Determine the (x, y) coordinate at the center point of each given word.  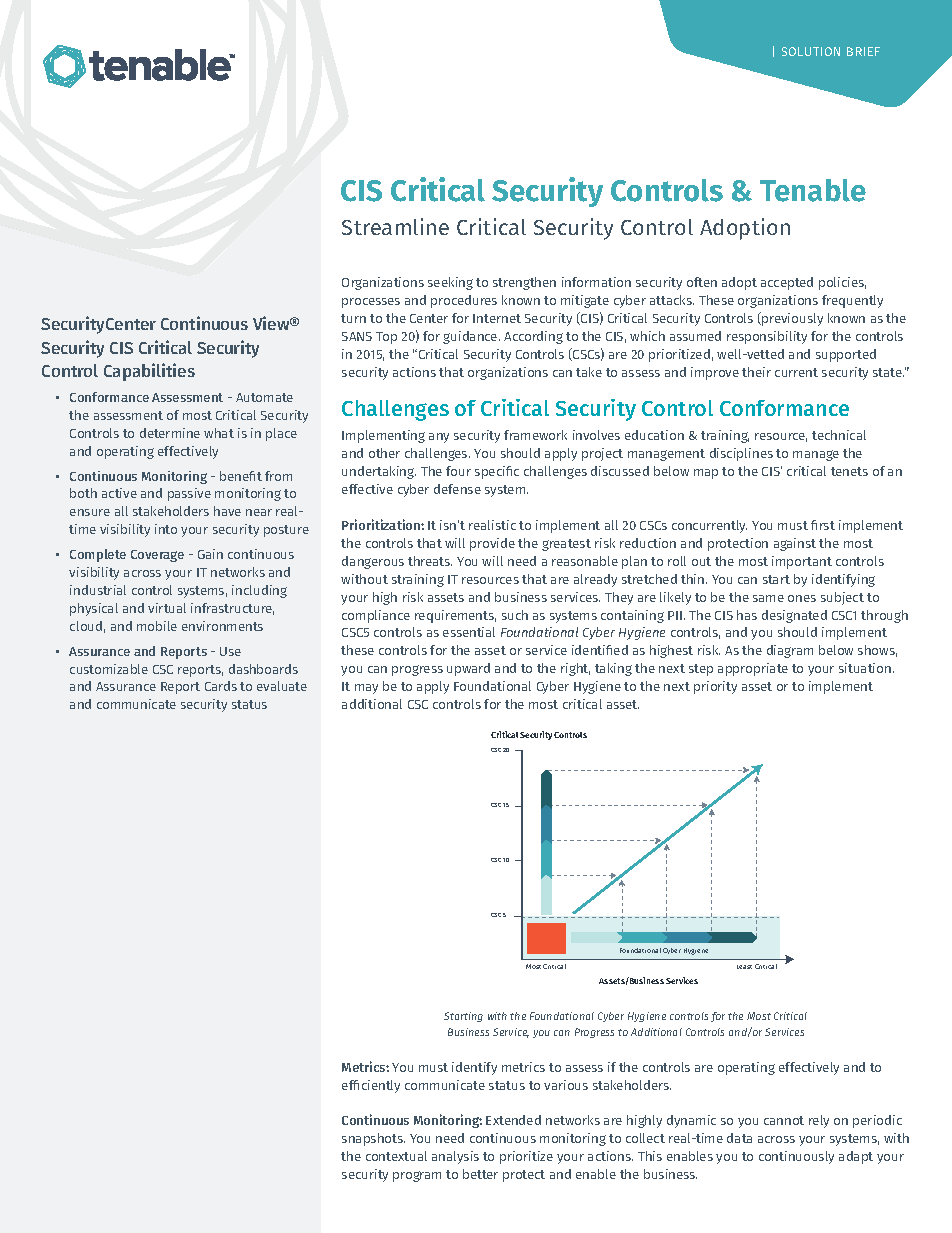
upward (468, 669)
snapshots (373, 1139)
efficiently (371, 1086)
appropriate (753, 669)
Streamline (395, 226)
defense (457, 489)
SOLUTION (811, 51)
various (566, 1085)
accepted (787, 283)
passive (189, 494)
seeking (450, 283)
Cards (221, 686)
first (823, 525)
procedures (464, 301)
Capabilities (149, 372)
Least (744, 967)
